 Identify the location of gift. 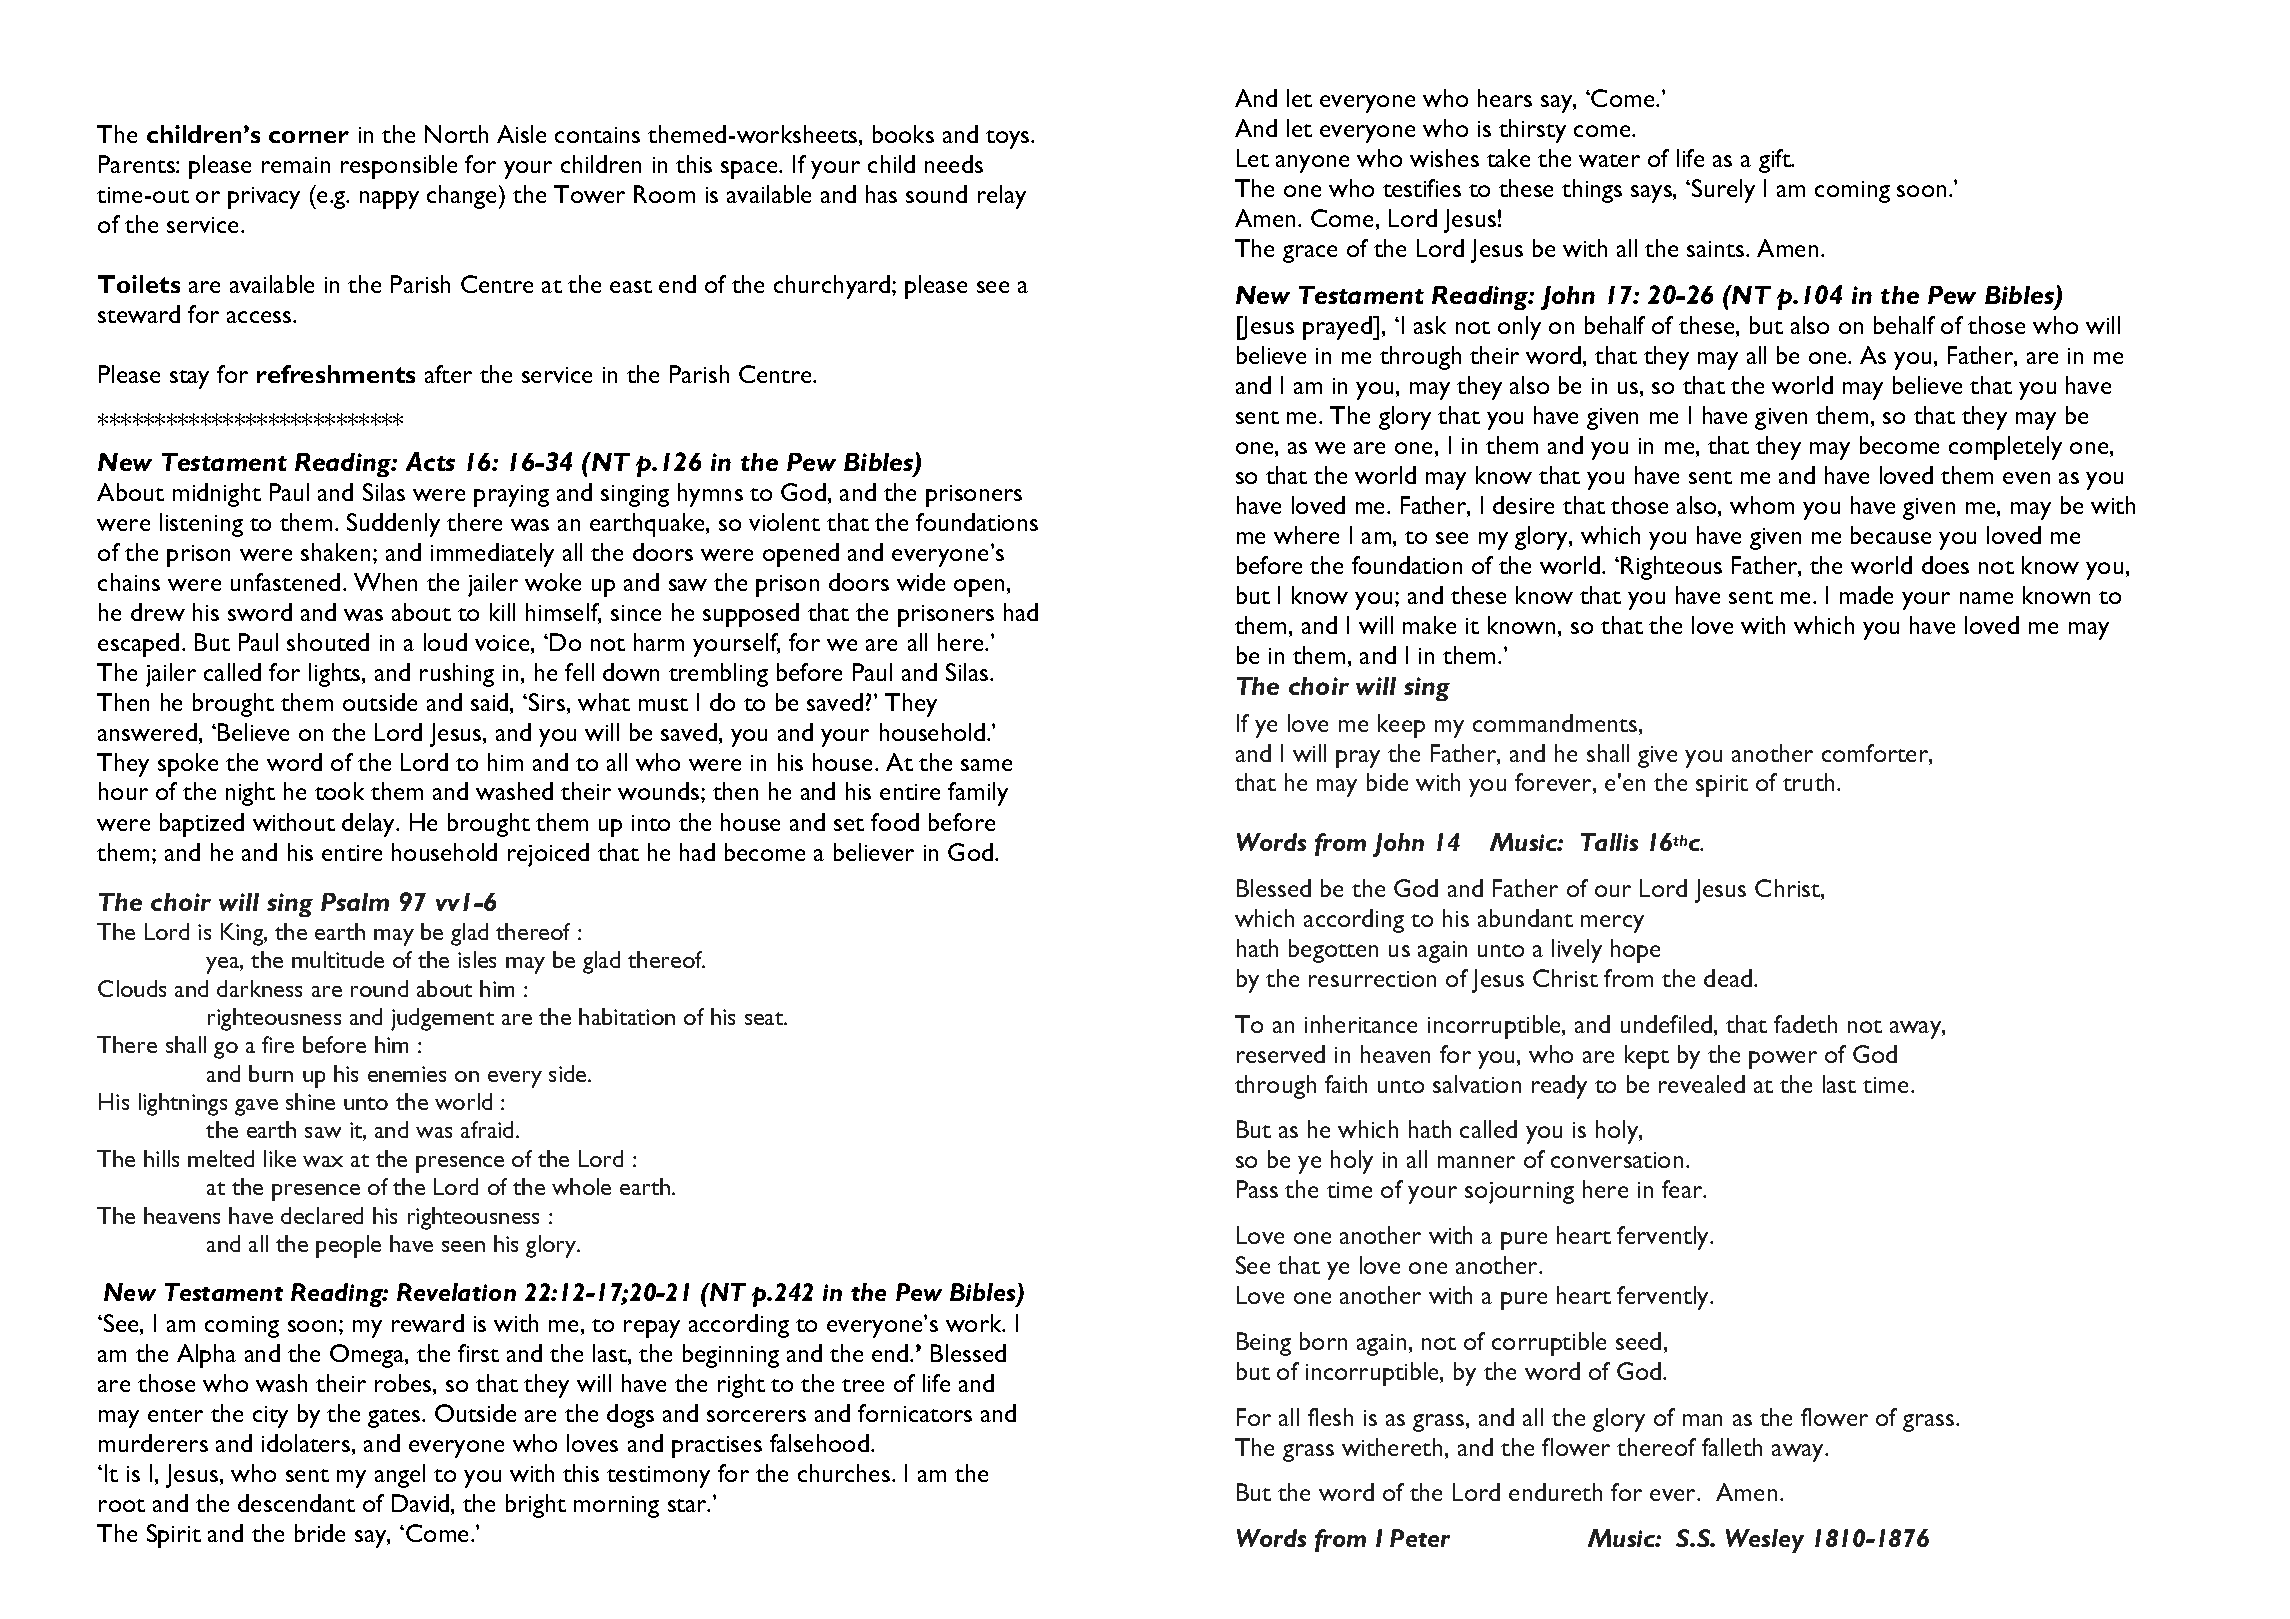
(1776, 161).
